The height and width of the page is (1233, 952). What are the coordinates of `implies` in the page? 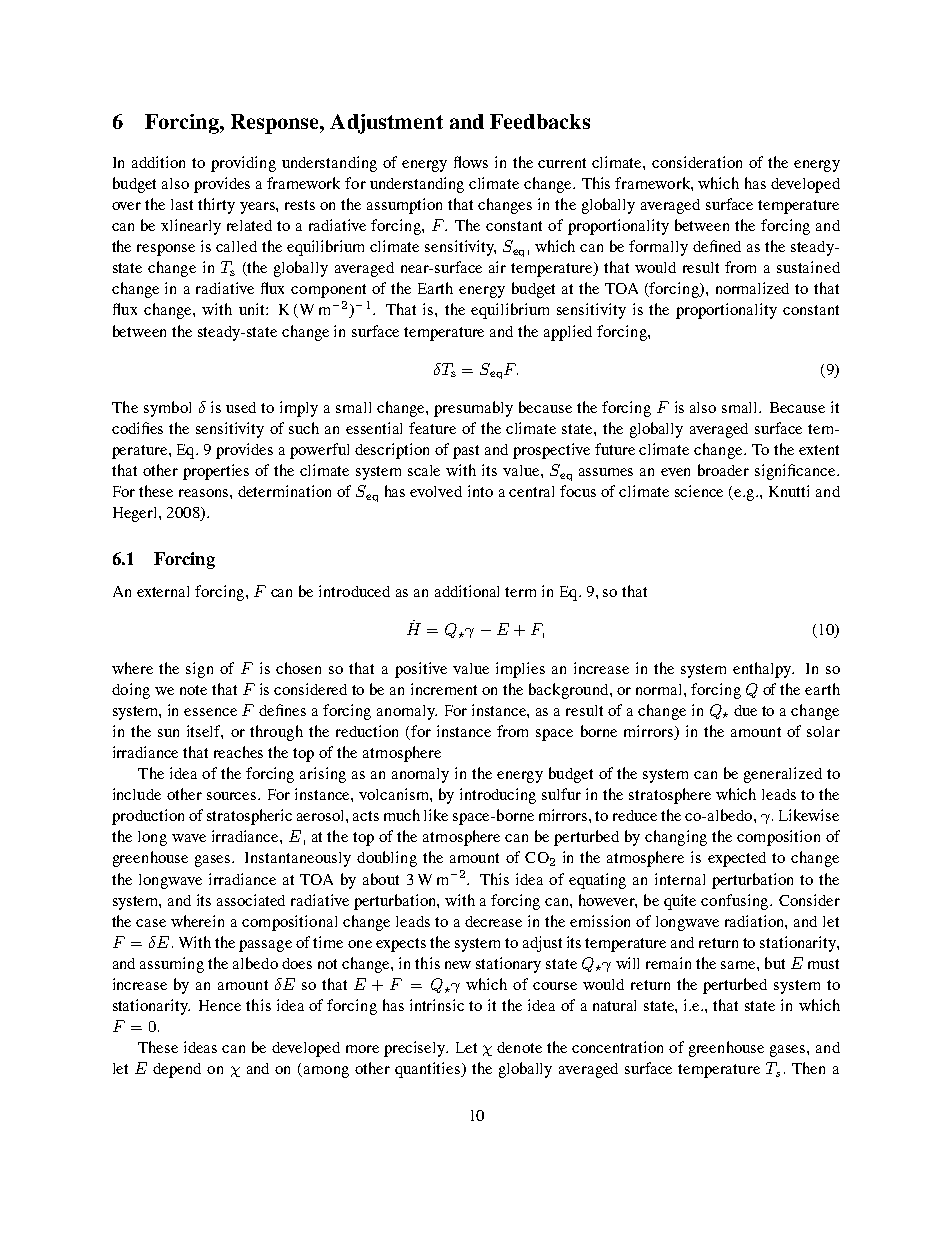 It's located at (520, 670).
